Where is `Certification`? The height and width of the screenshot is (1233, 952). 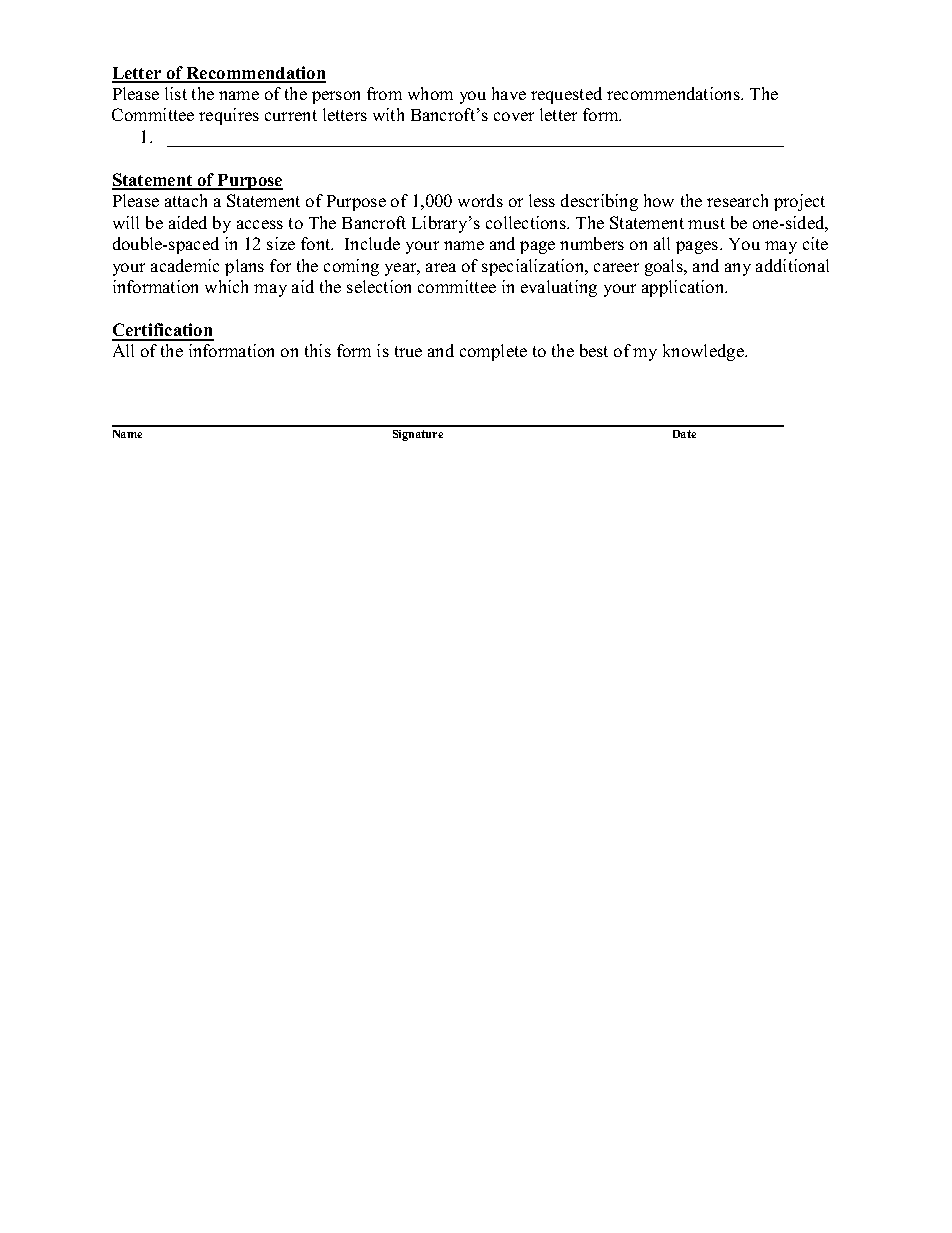 Certification is located at coordinates (163, 331).
